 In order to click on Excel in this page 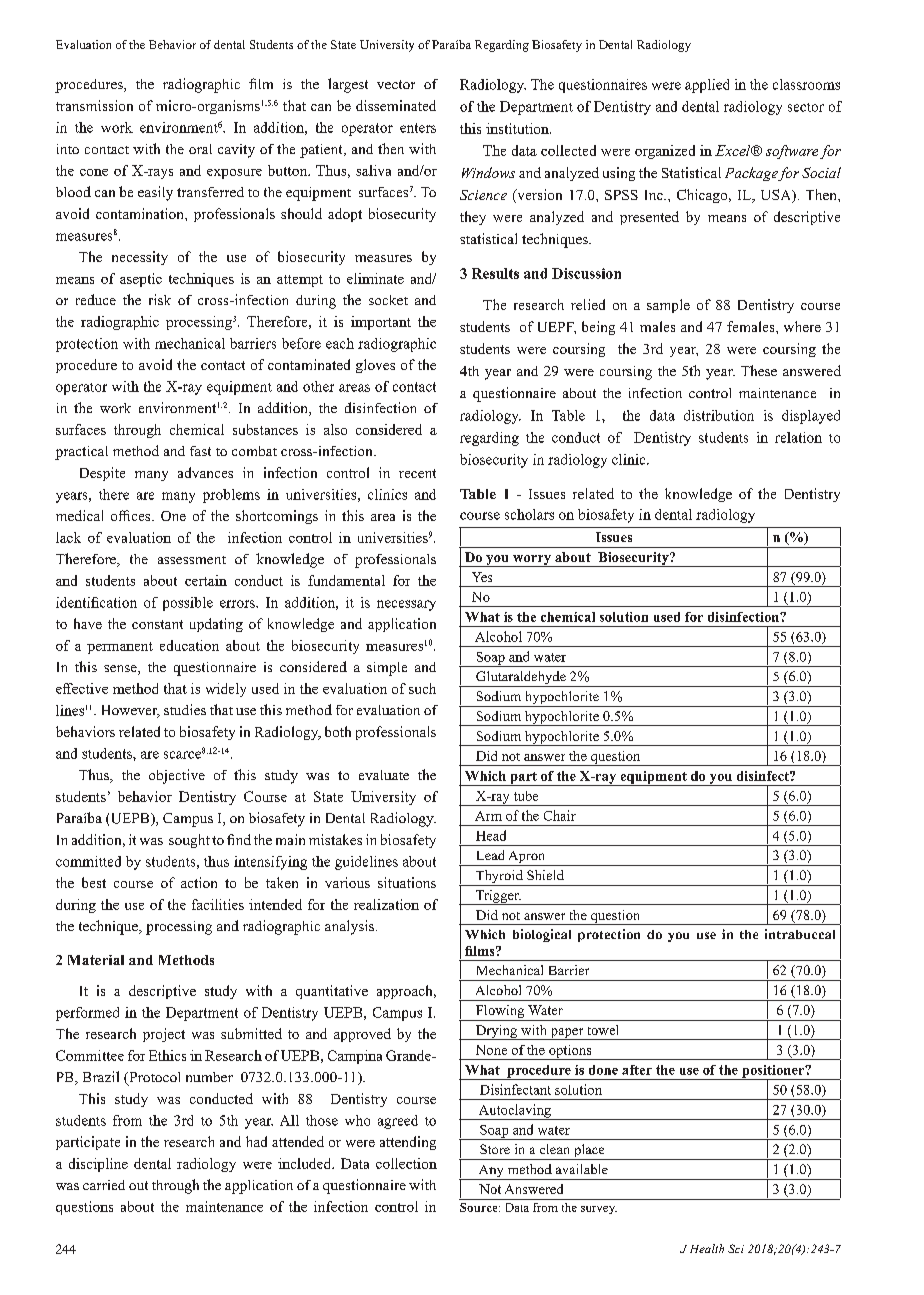, I will do `click(734, 150)`.
